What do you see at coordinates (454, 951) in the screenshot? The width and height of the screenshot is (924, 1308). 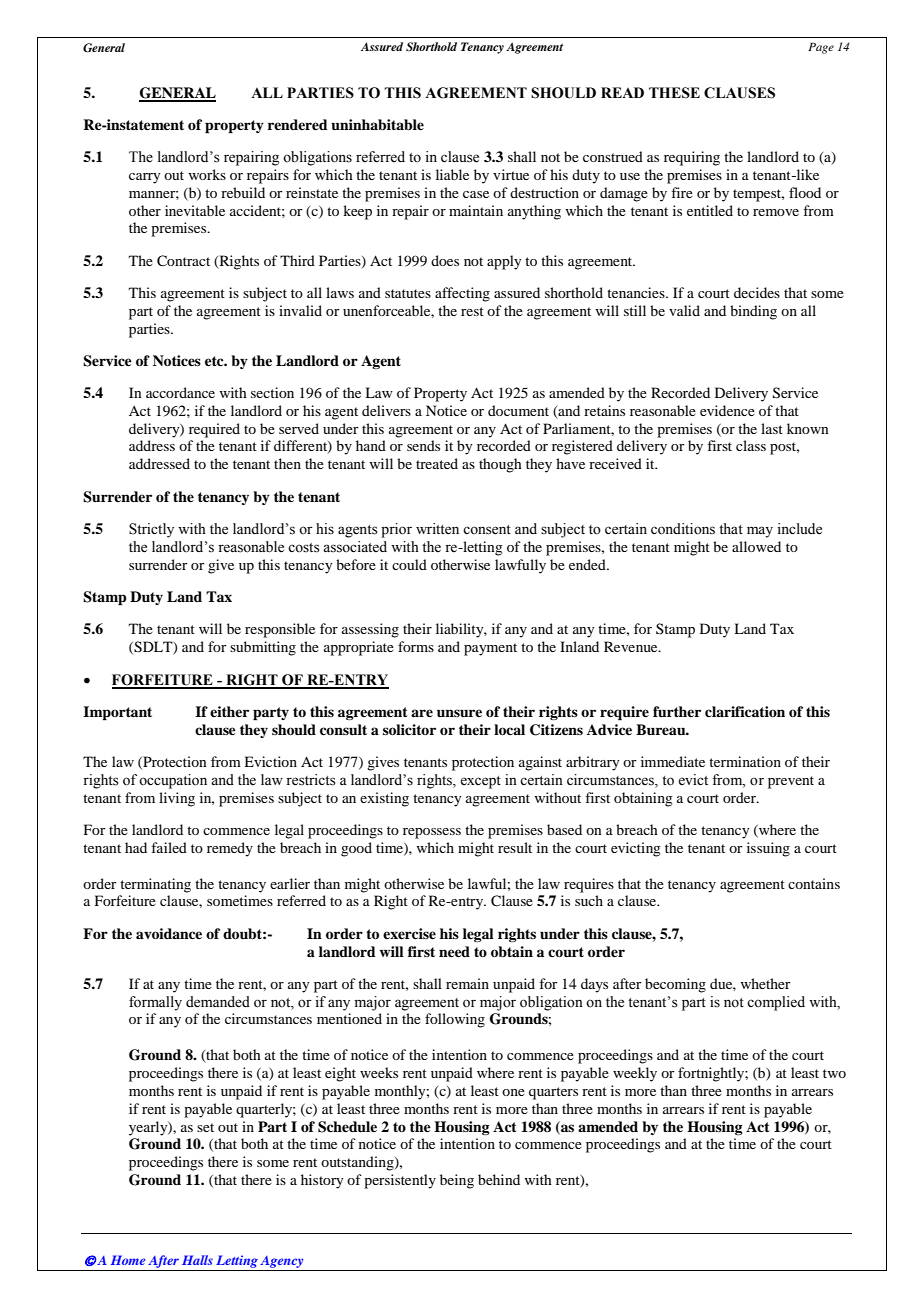 I see `need` at bounding box center [454, 951].
